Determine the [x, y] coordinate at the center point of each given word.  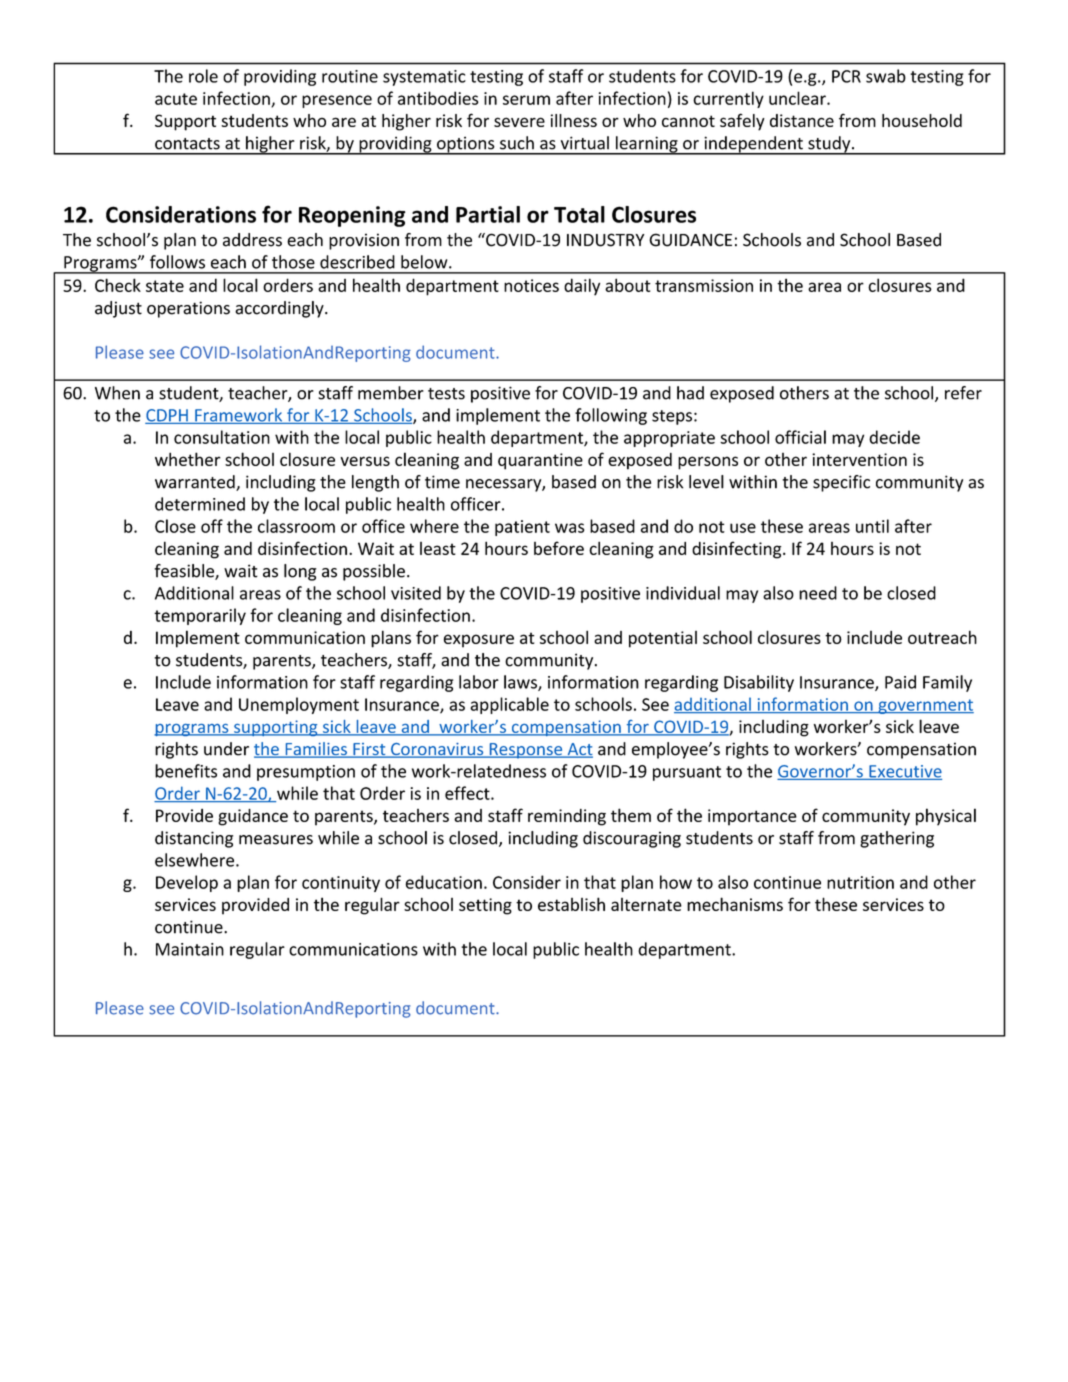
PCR [846, 76]
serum [526, 100]
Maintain [190, 949]
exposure [479, 641]
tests [446, 394]
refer [963, 393]
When [117, 393]
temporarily [200, 616]
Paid [900, 682]
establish [571, 904]
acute [176, 99]
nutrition [860, 882]
